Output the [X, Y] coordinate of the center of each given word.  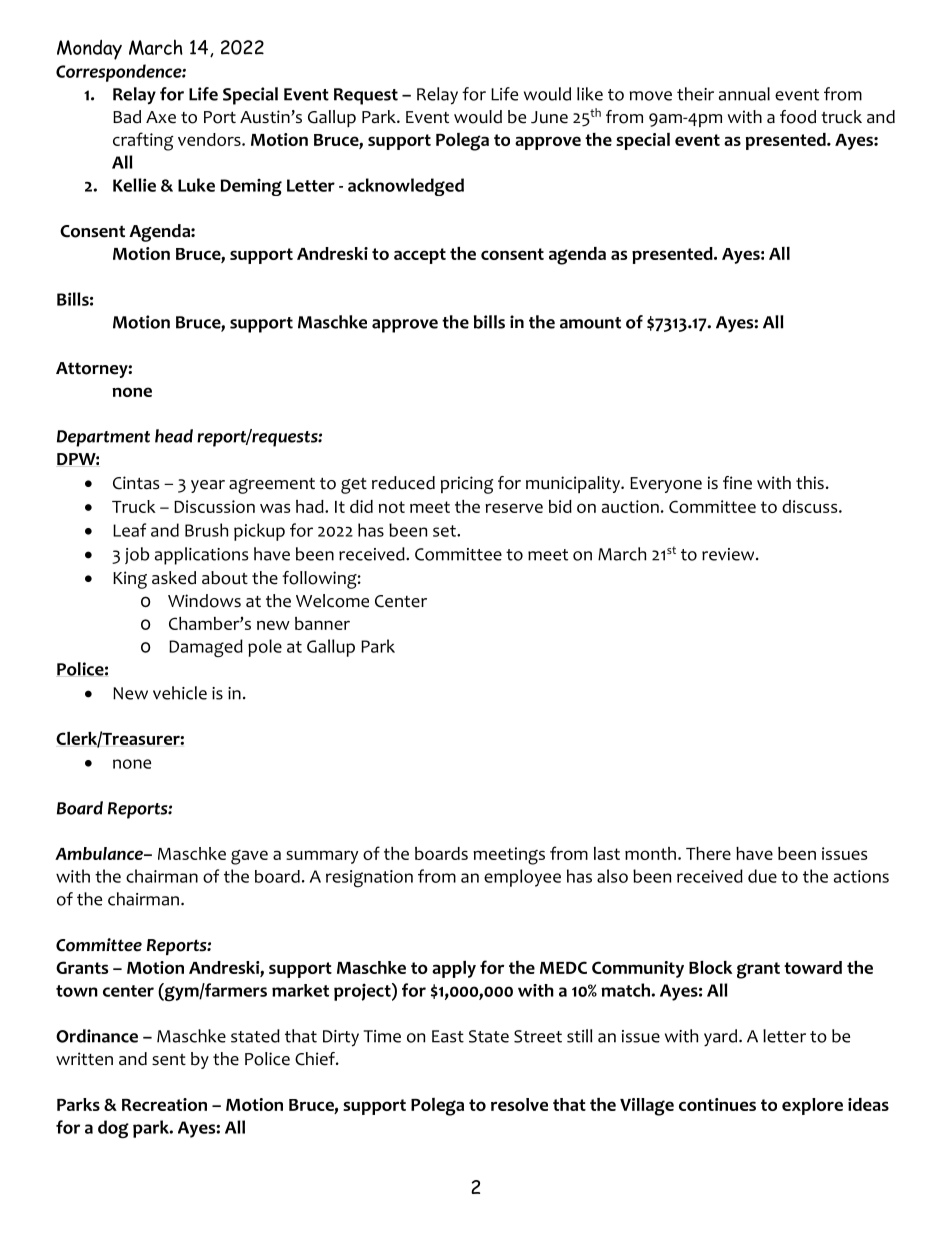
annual [744, 94]
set [445, 531]
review [729, 554]
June [549, 117]
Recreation [164, 1104]
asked [174, 578]
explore [812, 1106]
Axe [161, 117]
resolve [519, 1104]
